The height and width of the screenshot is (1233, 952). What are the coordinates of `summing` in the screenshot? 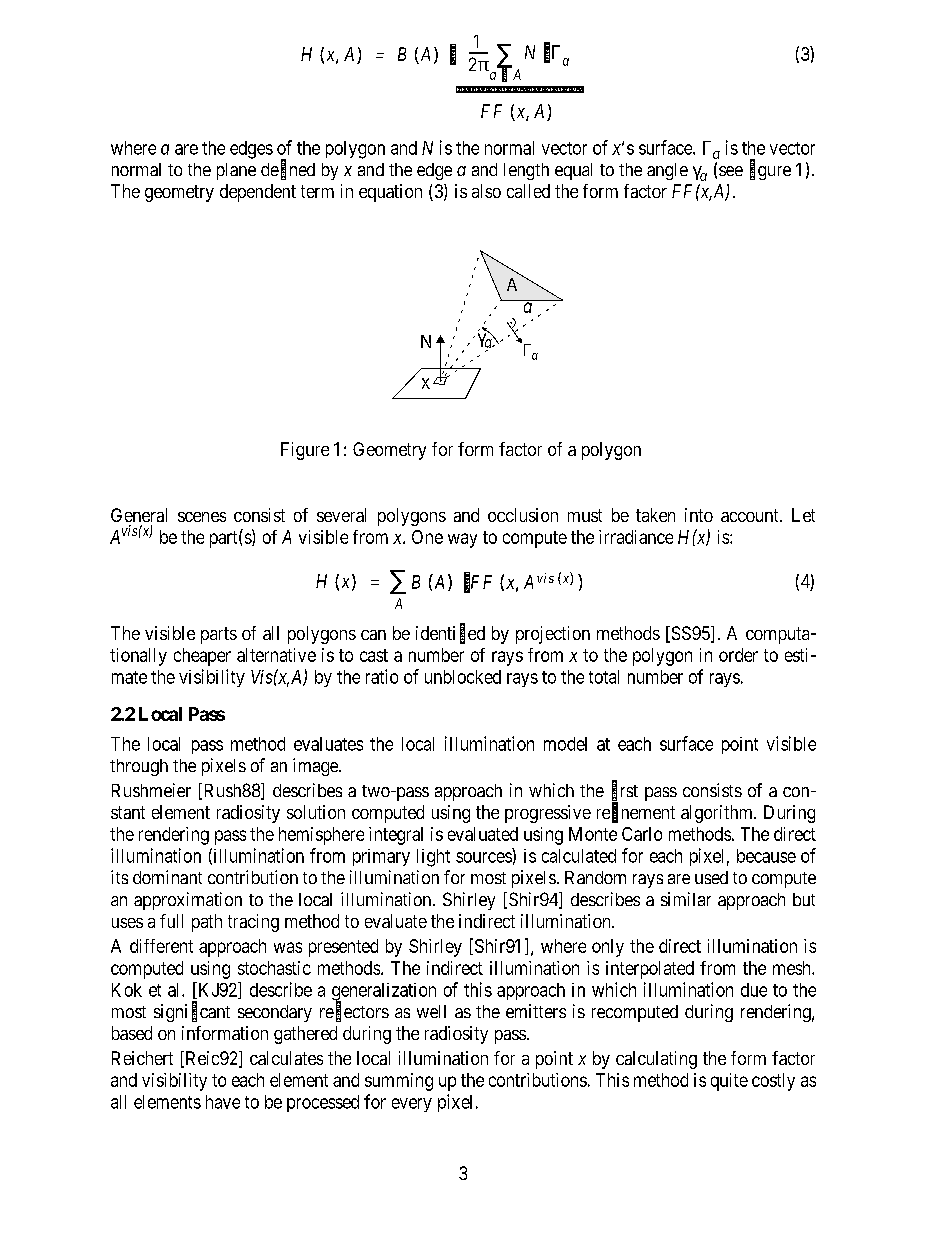 It's located at (399, 1082).
